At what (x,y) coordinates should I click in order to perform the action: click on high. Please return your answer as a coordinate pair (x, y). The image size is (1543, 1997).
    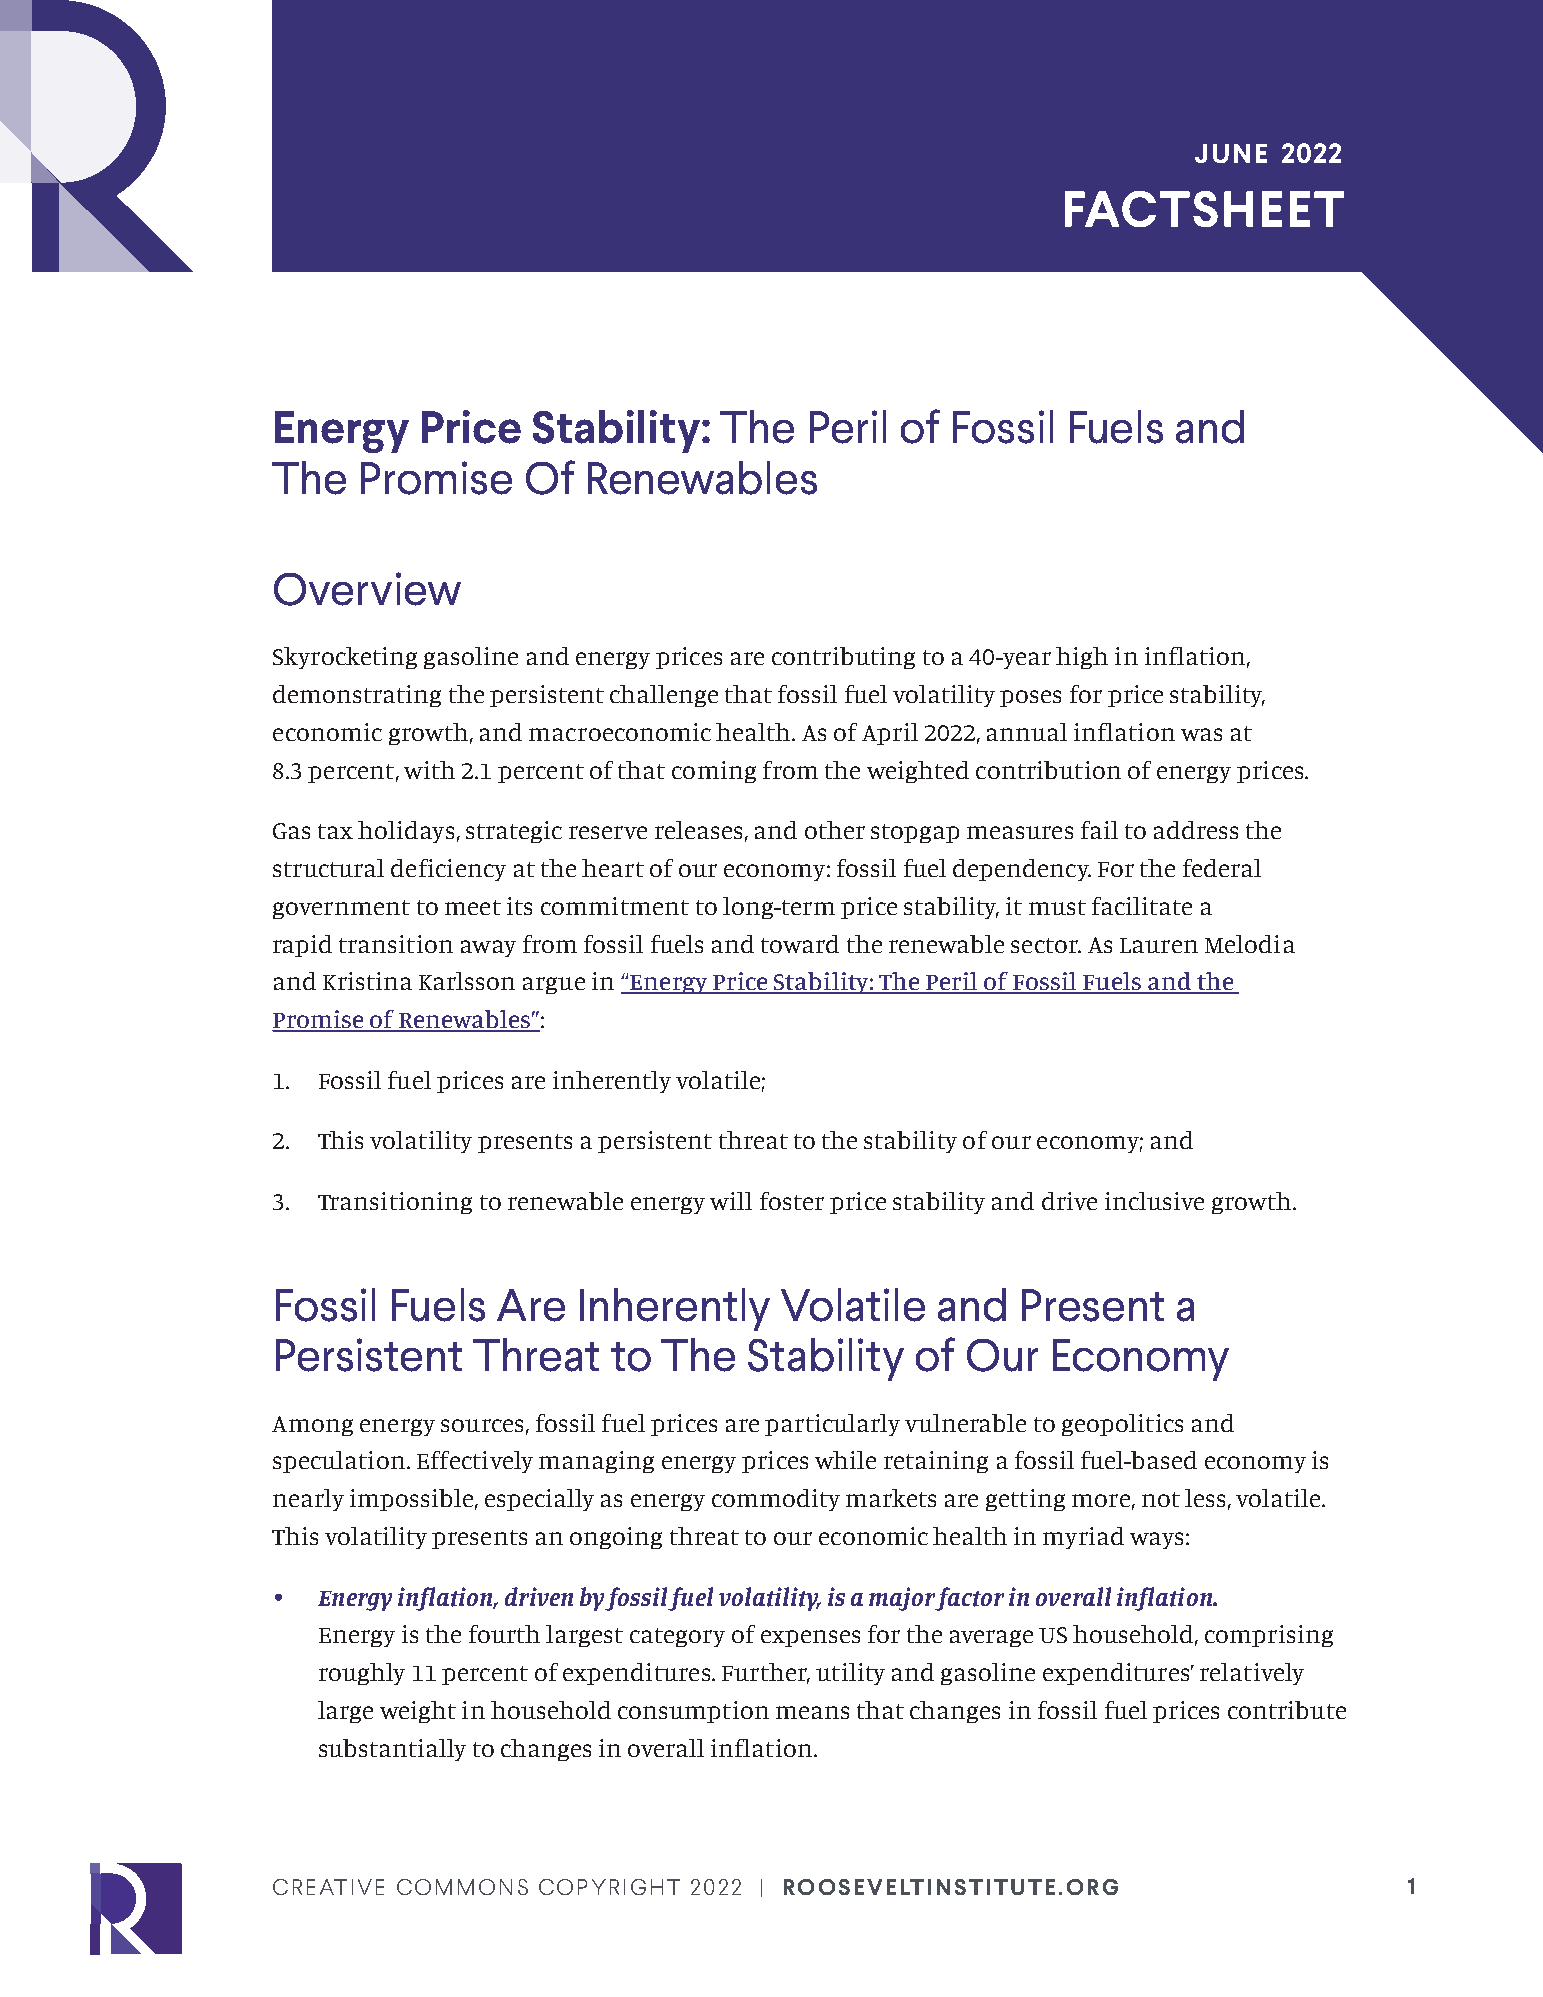
    Looking at the image, I should click on (1082, 658).
